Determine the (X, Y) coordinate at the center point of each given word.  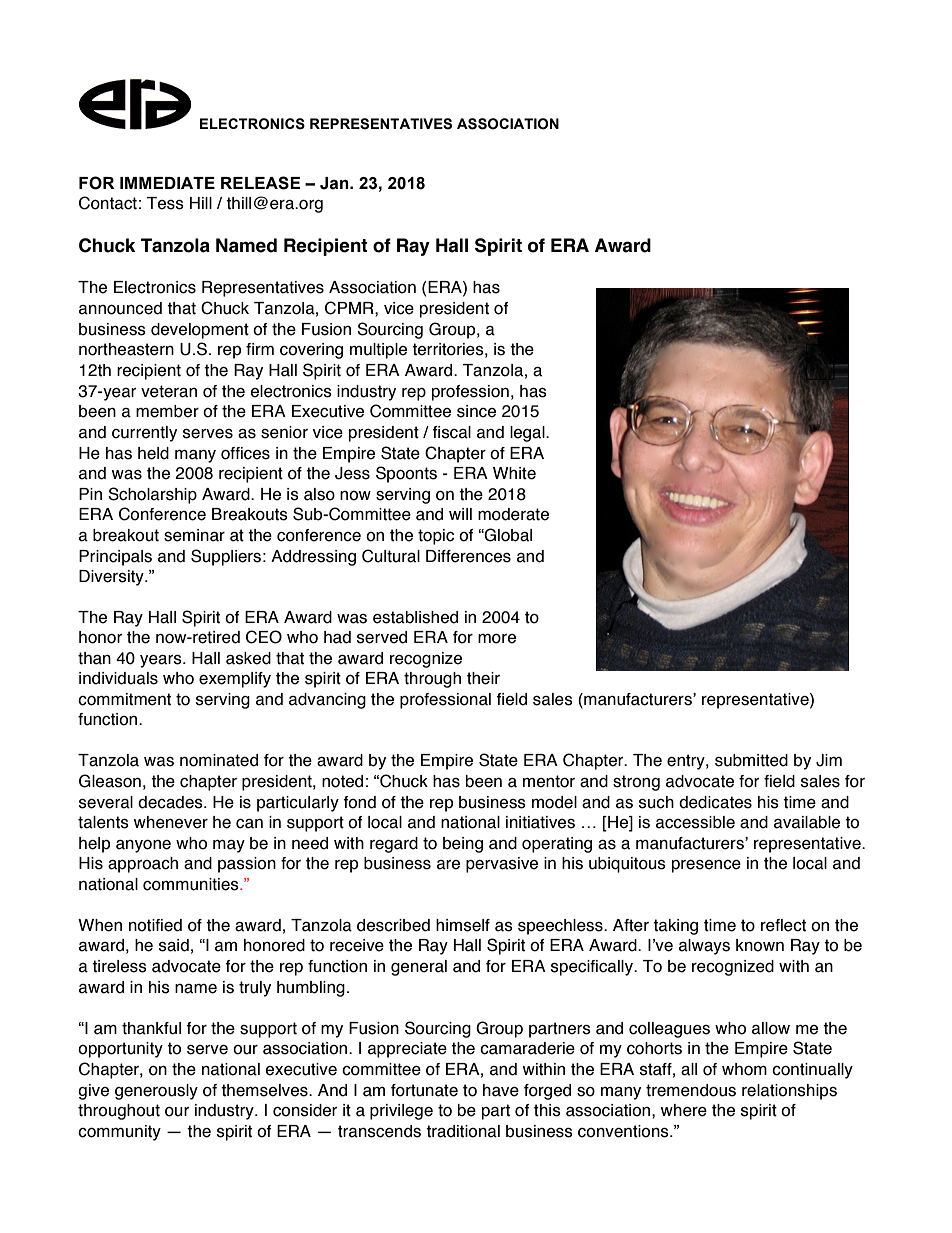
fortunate (424, 1090)
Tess (165, 203)
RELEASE (260, 183)
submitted (751, 760)
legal (528, 434)
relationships (789, 1092)
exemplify (235, 680)
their (483, 678)
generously (156, 1092)
